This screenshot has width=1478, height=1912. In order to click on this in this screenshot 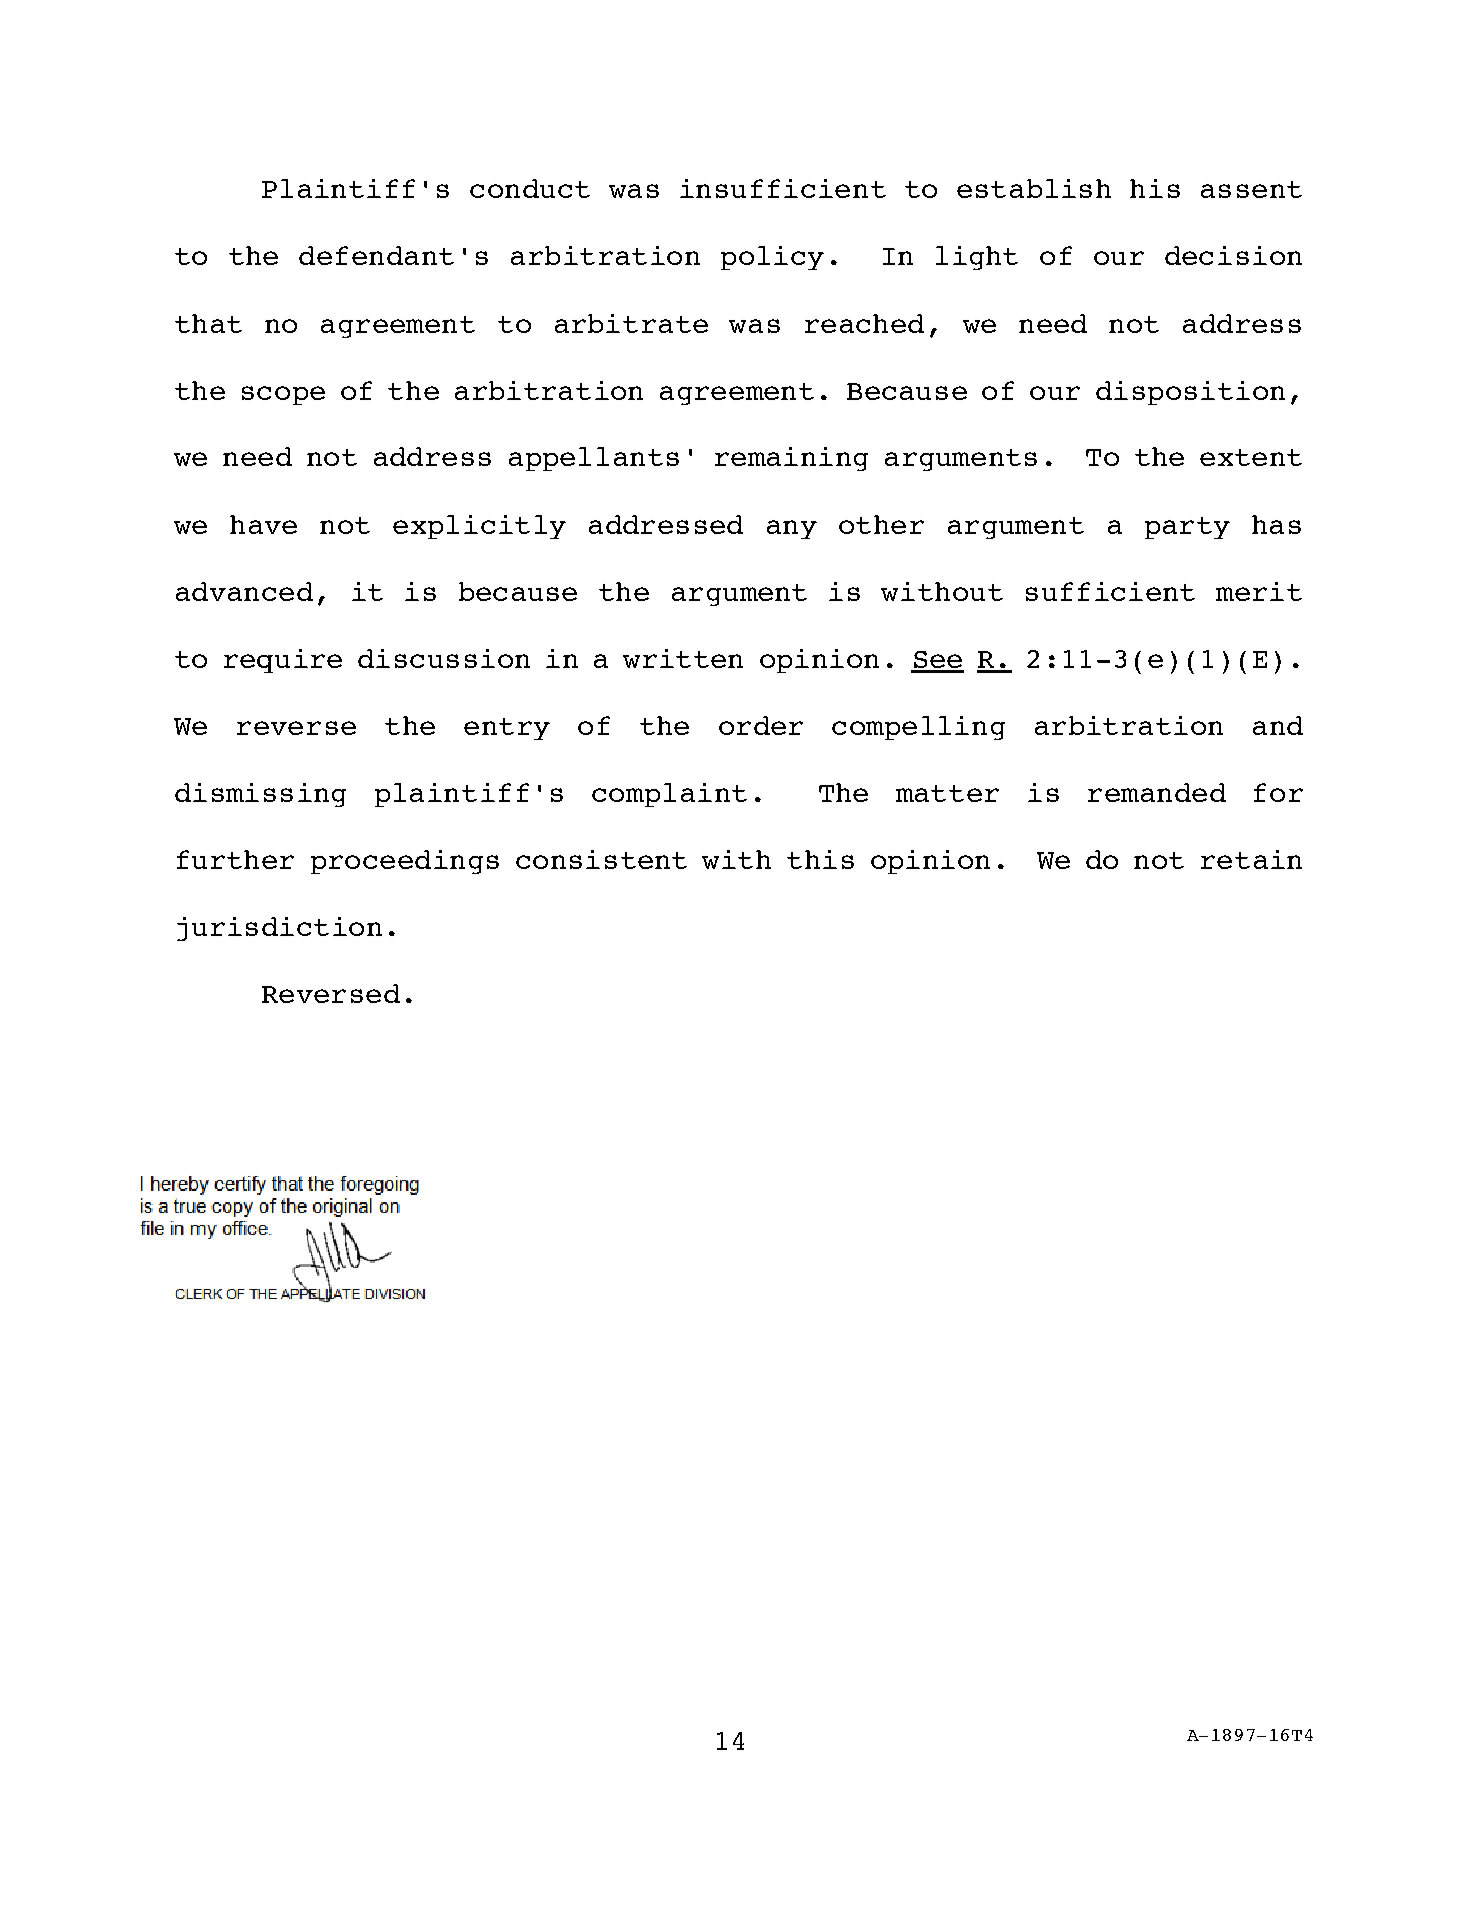, I will do `click(820, 859)`.
